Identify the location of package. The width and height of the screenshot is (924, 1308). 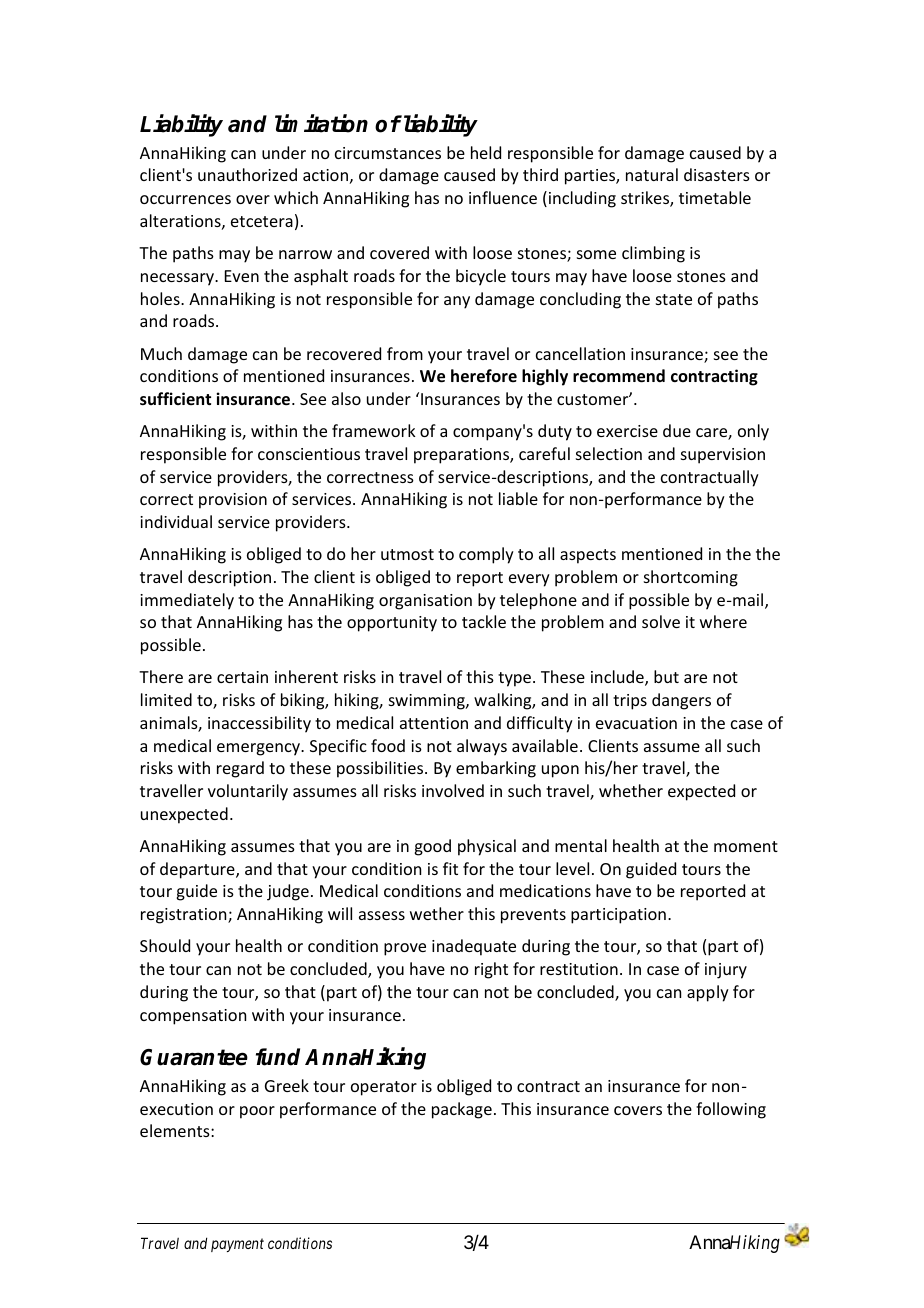
(462, 1110).
